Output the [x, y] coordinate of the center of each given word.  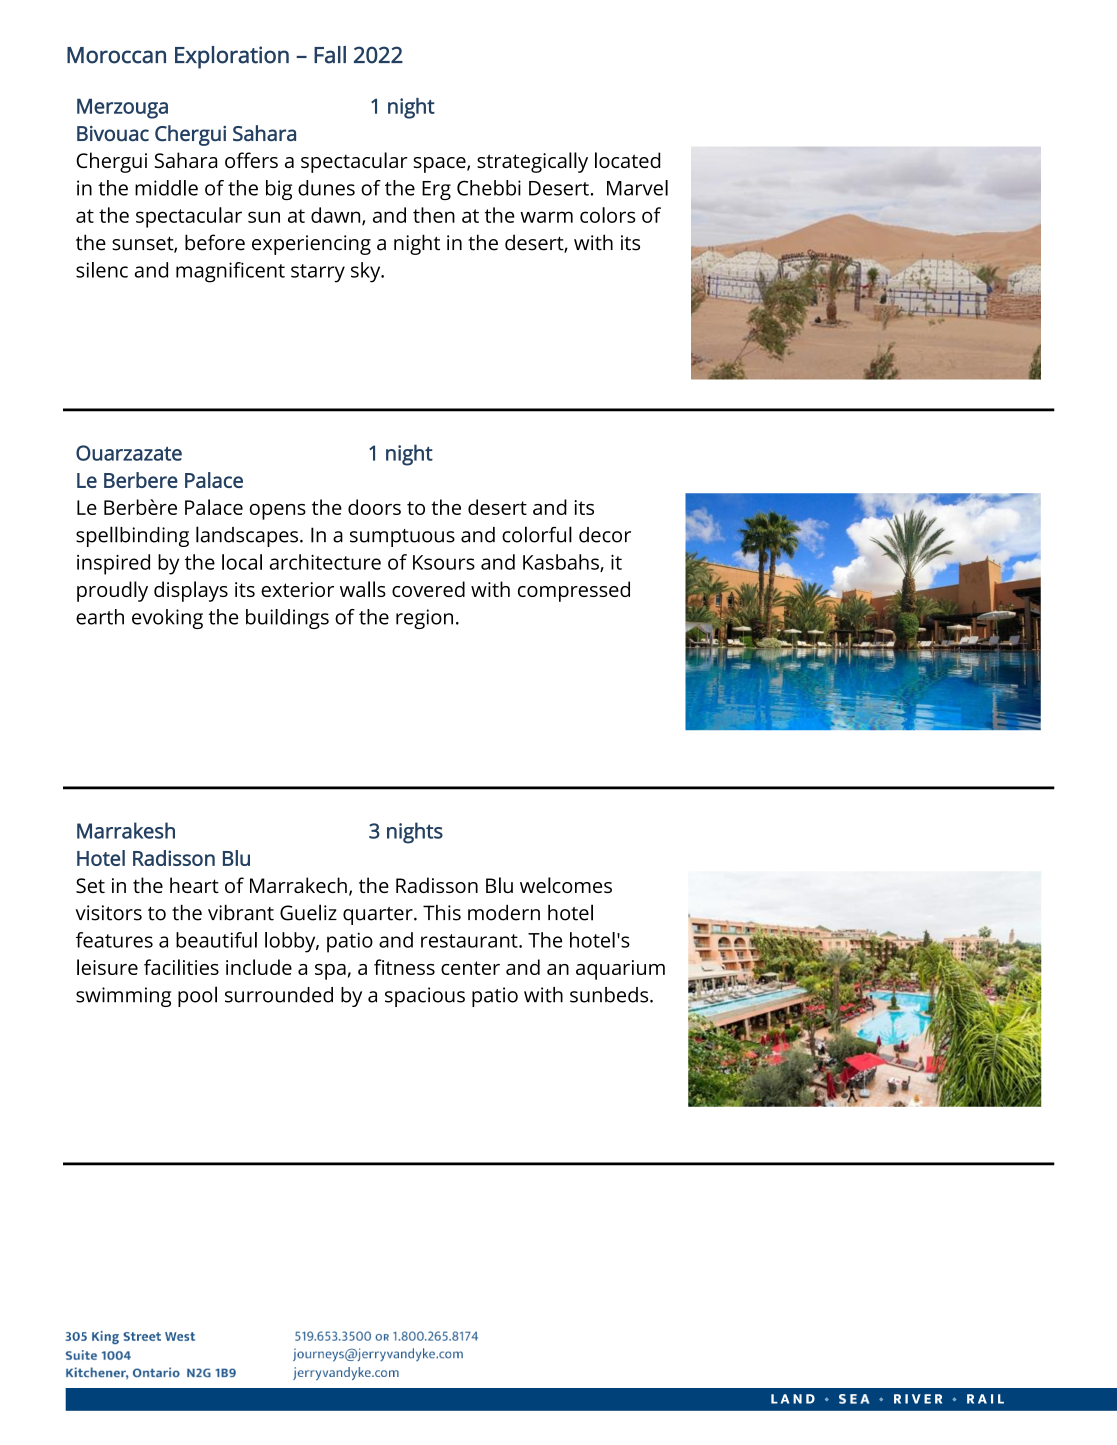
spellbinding [132, 536]
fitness [404, 967]
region [424, 619]
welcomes [566, 885]
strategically [532, 162]
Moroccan [116, 55]
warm [546, 217]
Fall [330, 55]
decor [605, 535]
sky [367, 272]
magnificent [230, 272]
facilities [181, 967]
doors [374, 507]
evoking [167, 619]
